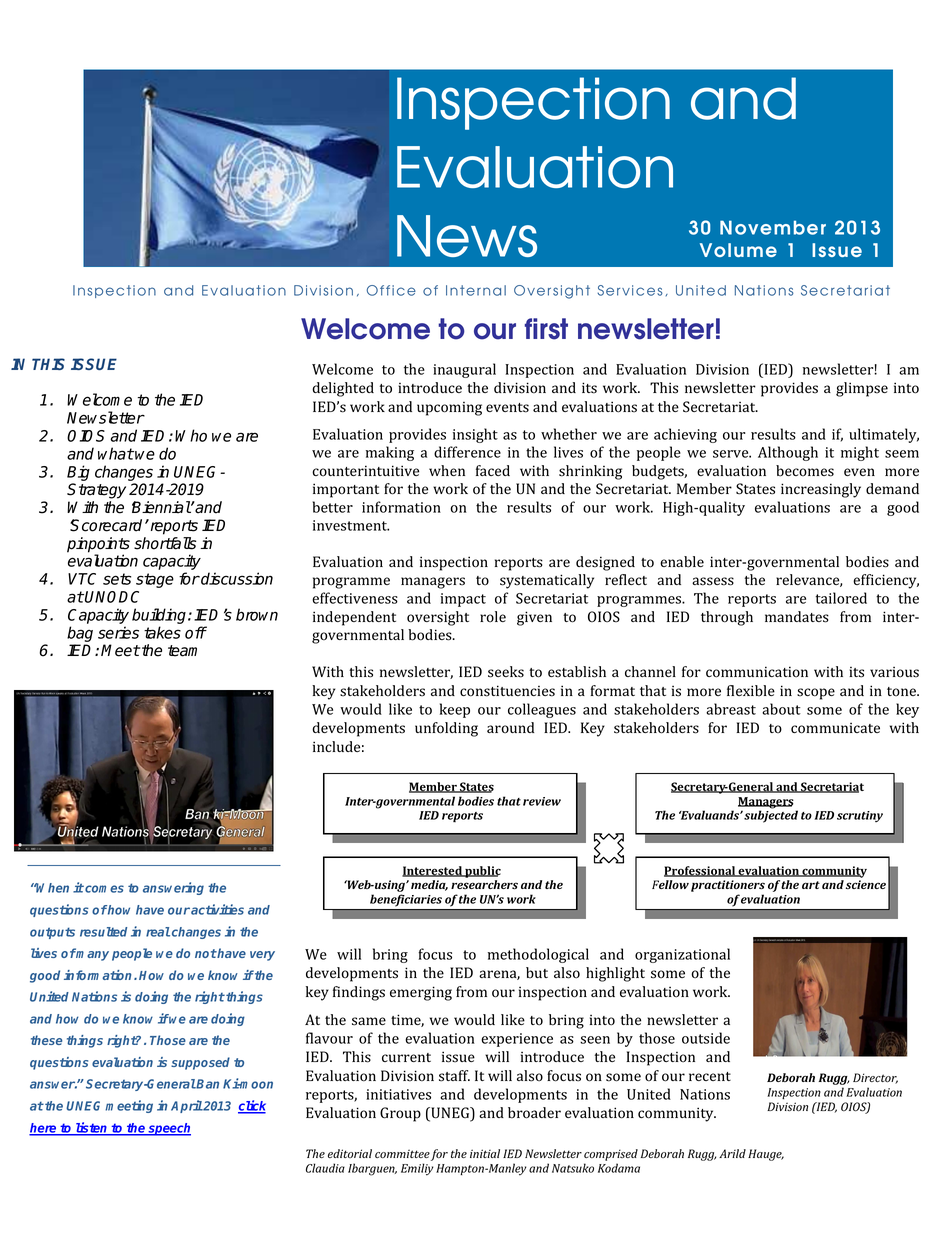 Image resolution: width=952 pixels, height=1233 pixels. I want to click on November, so click(773, 227).
